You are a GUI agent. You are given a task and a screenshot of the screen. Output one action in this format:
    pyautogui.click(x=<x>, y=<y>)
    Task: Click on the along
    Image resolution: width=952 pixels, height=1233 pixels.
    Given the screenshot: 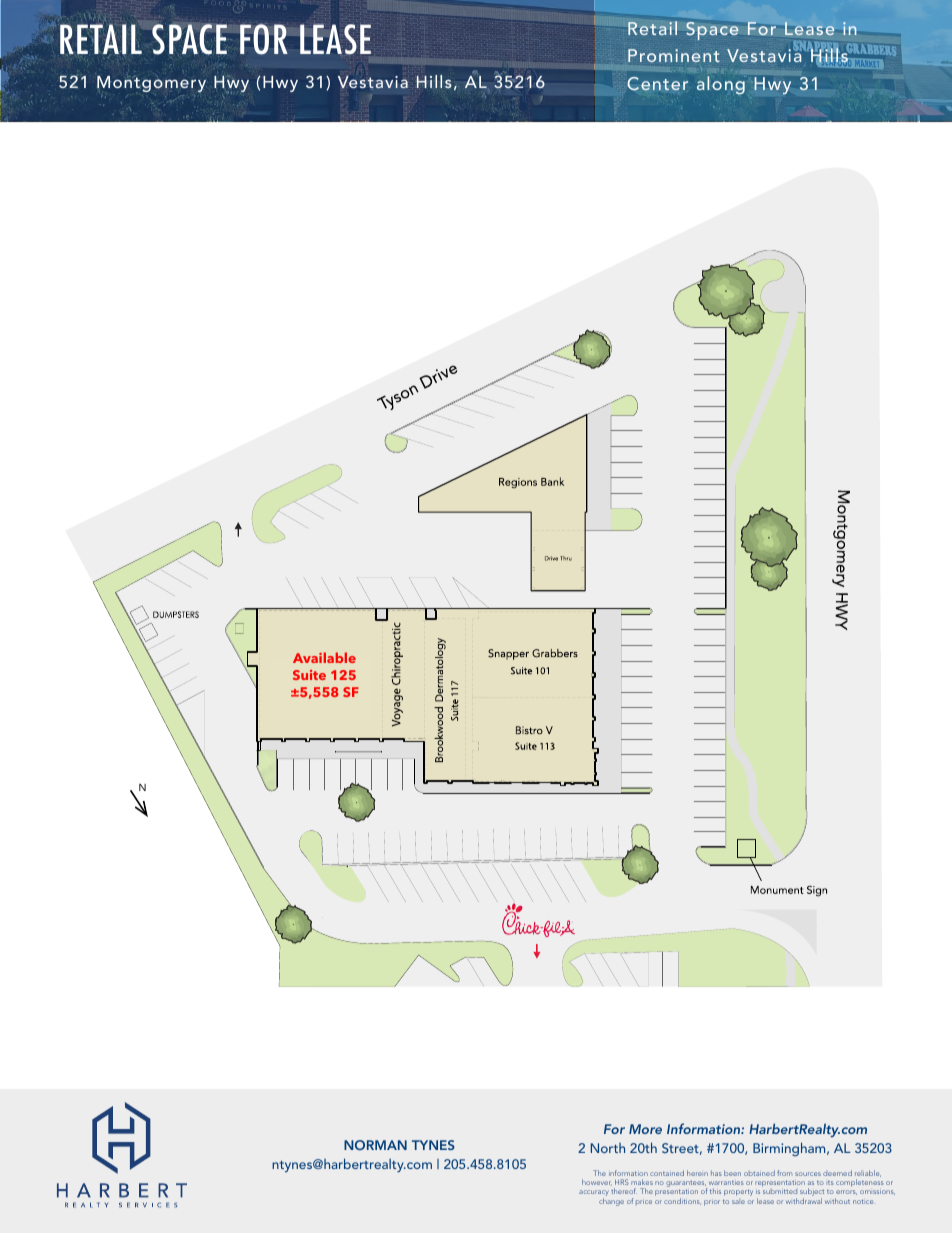 What is the action you would take?
    pyautogui.click(x=721, y=85)
